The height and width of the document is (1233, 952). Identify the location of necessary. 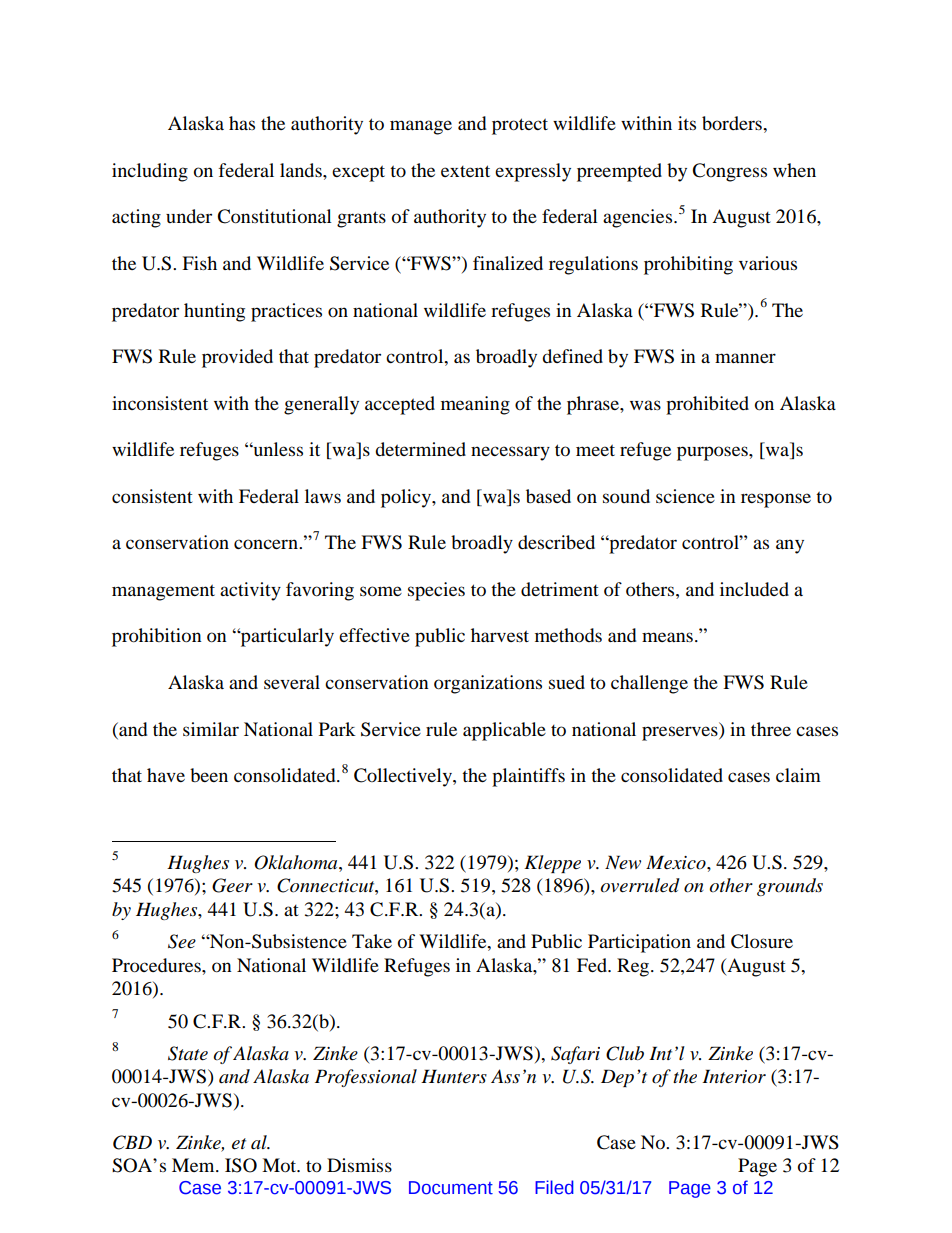
(510, 453).
